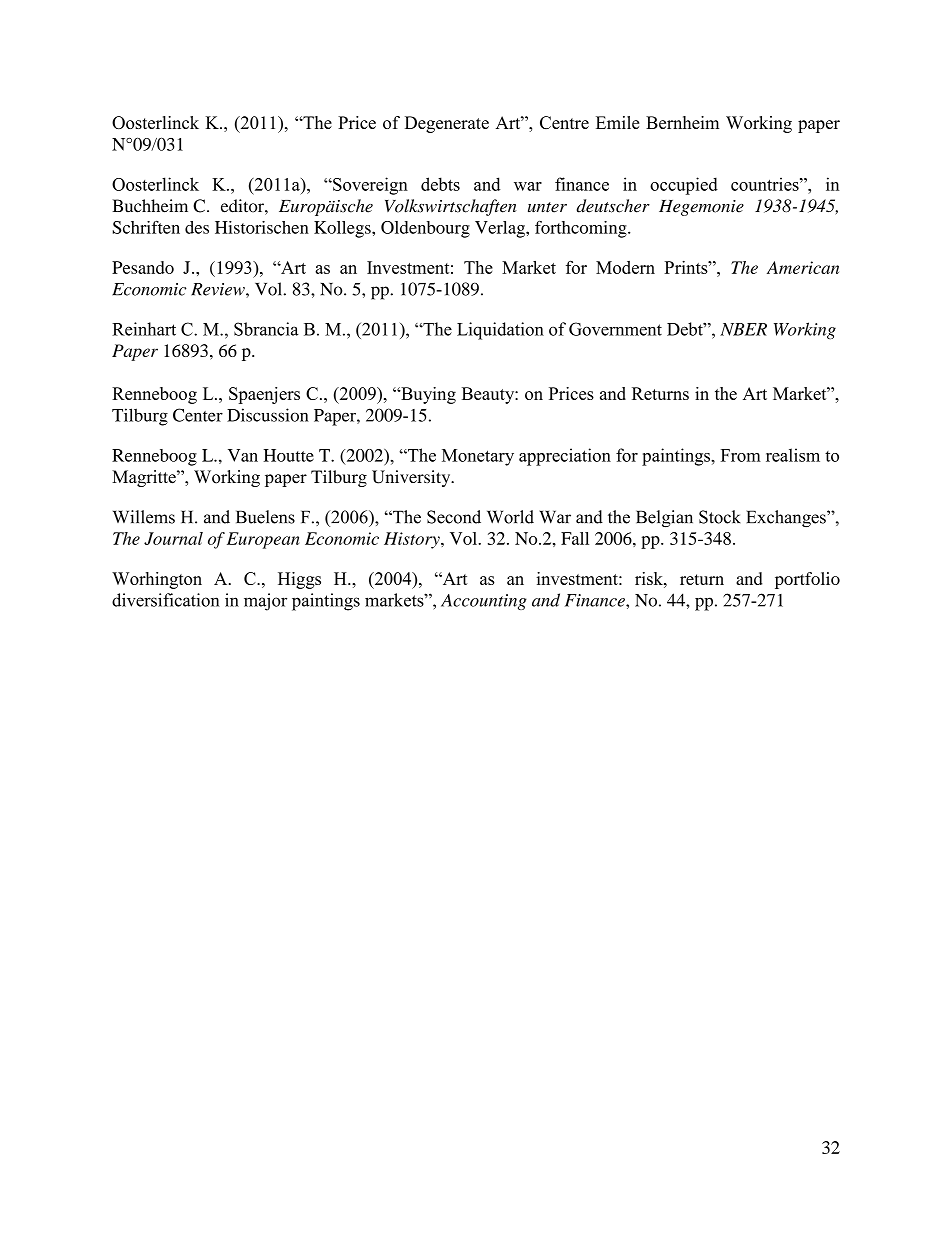 This page has height=1233, width=952. Describe the element at coordinates (741, 455) in the page. I see `From` at that location.
